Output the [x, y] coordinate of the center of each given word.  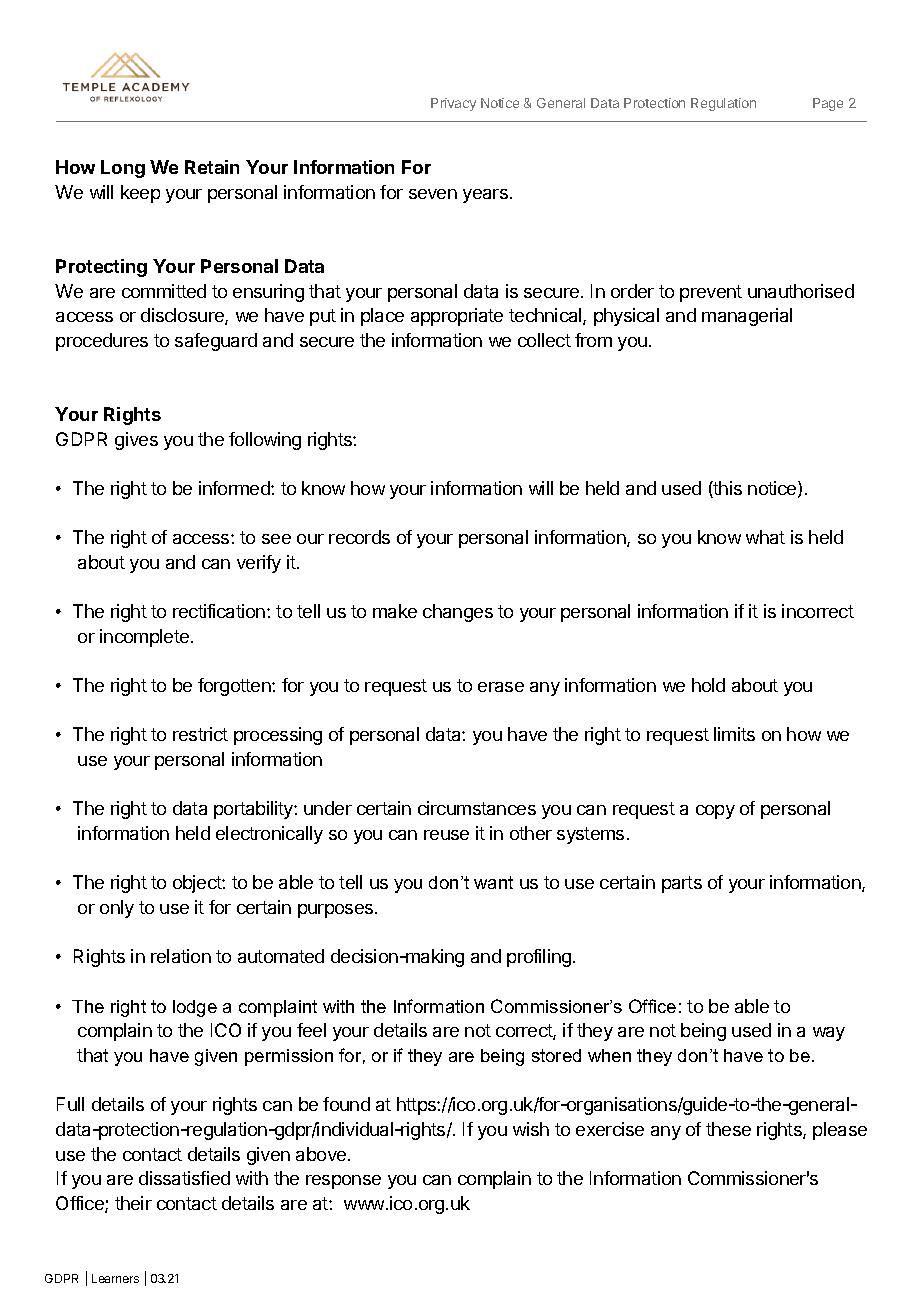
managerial [747, 317]
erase [501, 687]
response [343, 1182]
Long [123, 169]
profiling [539, 958]
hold [708, 685]
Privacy [453, 104]
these [728, 1129]
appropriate [457, 317]
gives [136, 441]
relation [181, 956]
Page [828, 104]
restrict [200, 734]
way [829, 1034]
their [133, 1203]
